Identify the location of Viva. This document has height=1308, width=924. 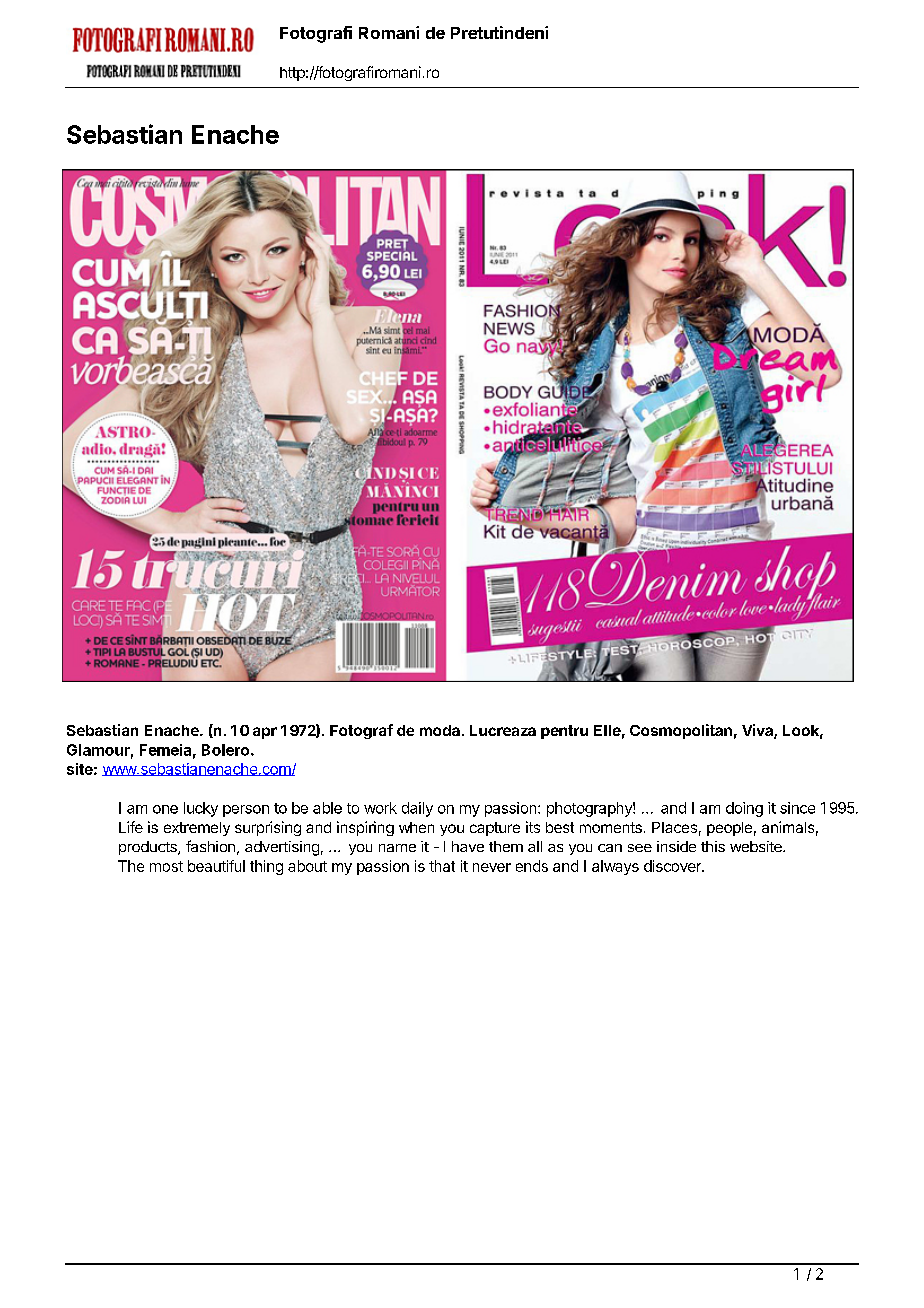
(758, 731).
